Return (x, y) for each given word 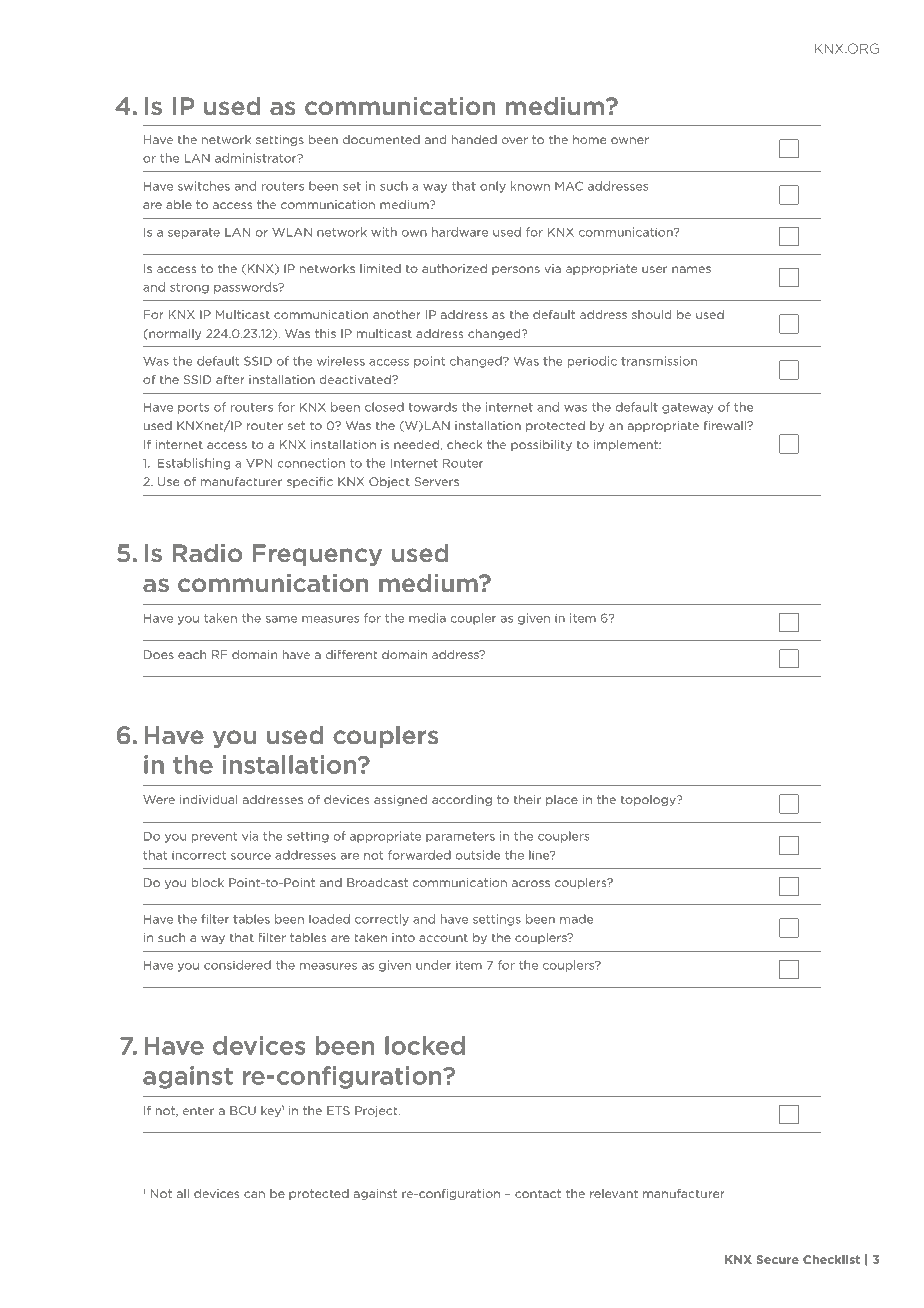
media (427, 618)
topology (649, 800)
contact (538, 1193)
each (192, 654)
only (493, 187)
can (254, 1194)
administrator (257, 158)
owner (630, 140)
